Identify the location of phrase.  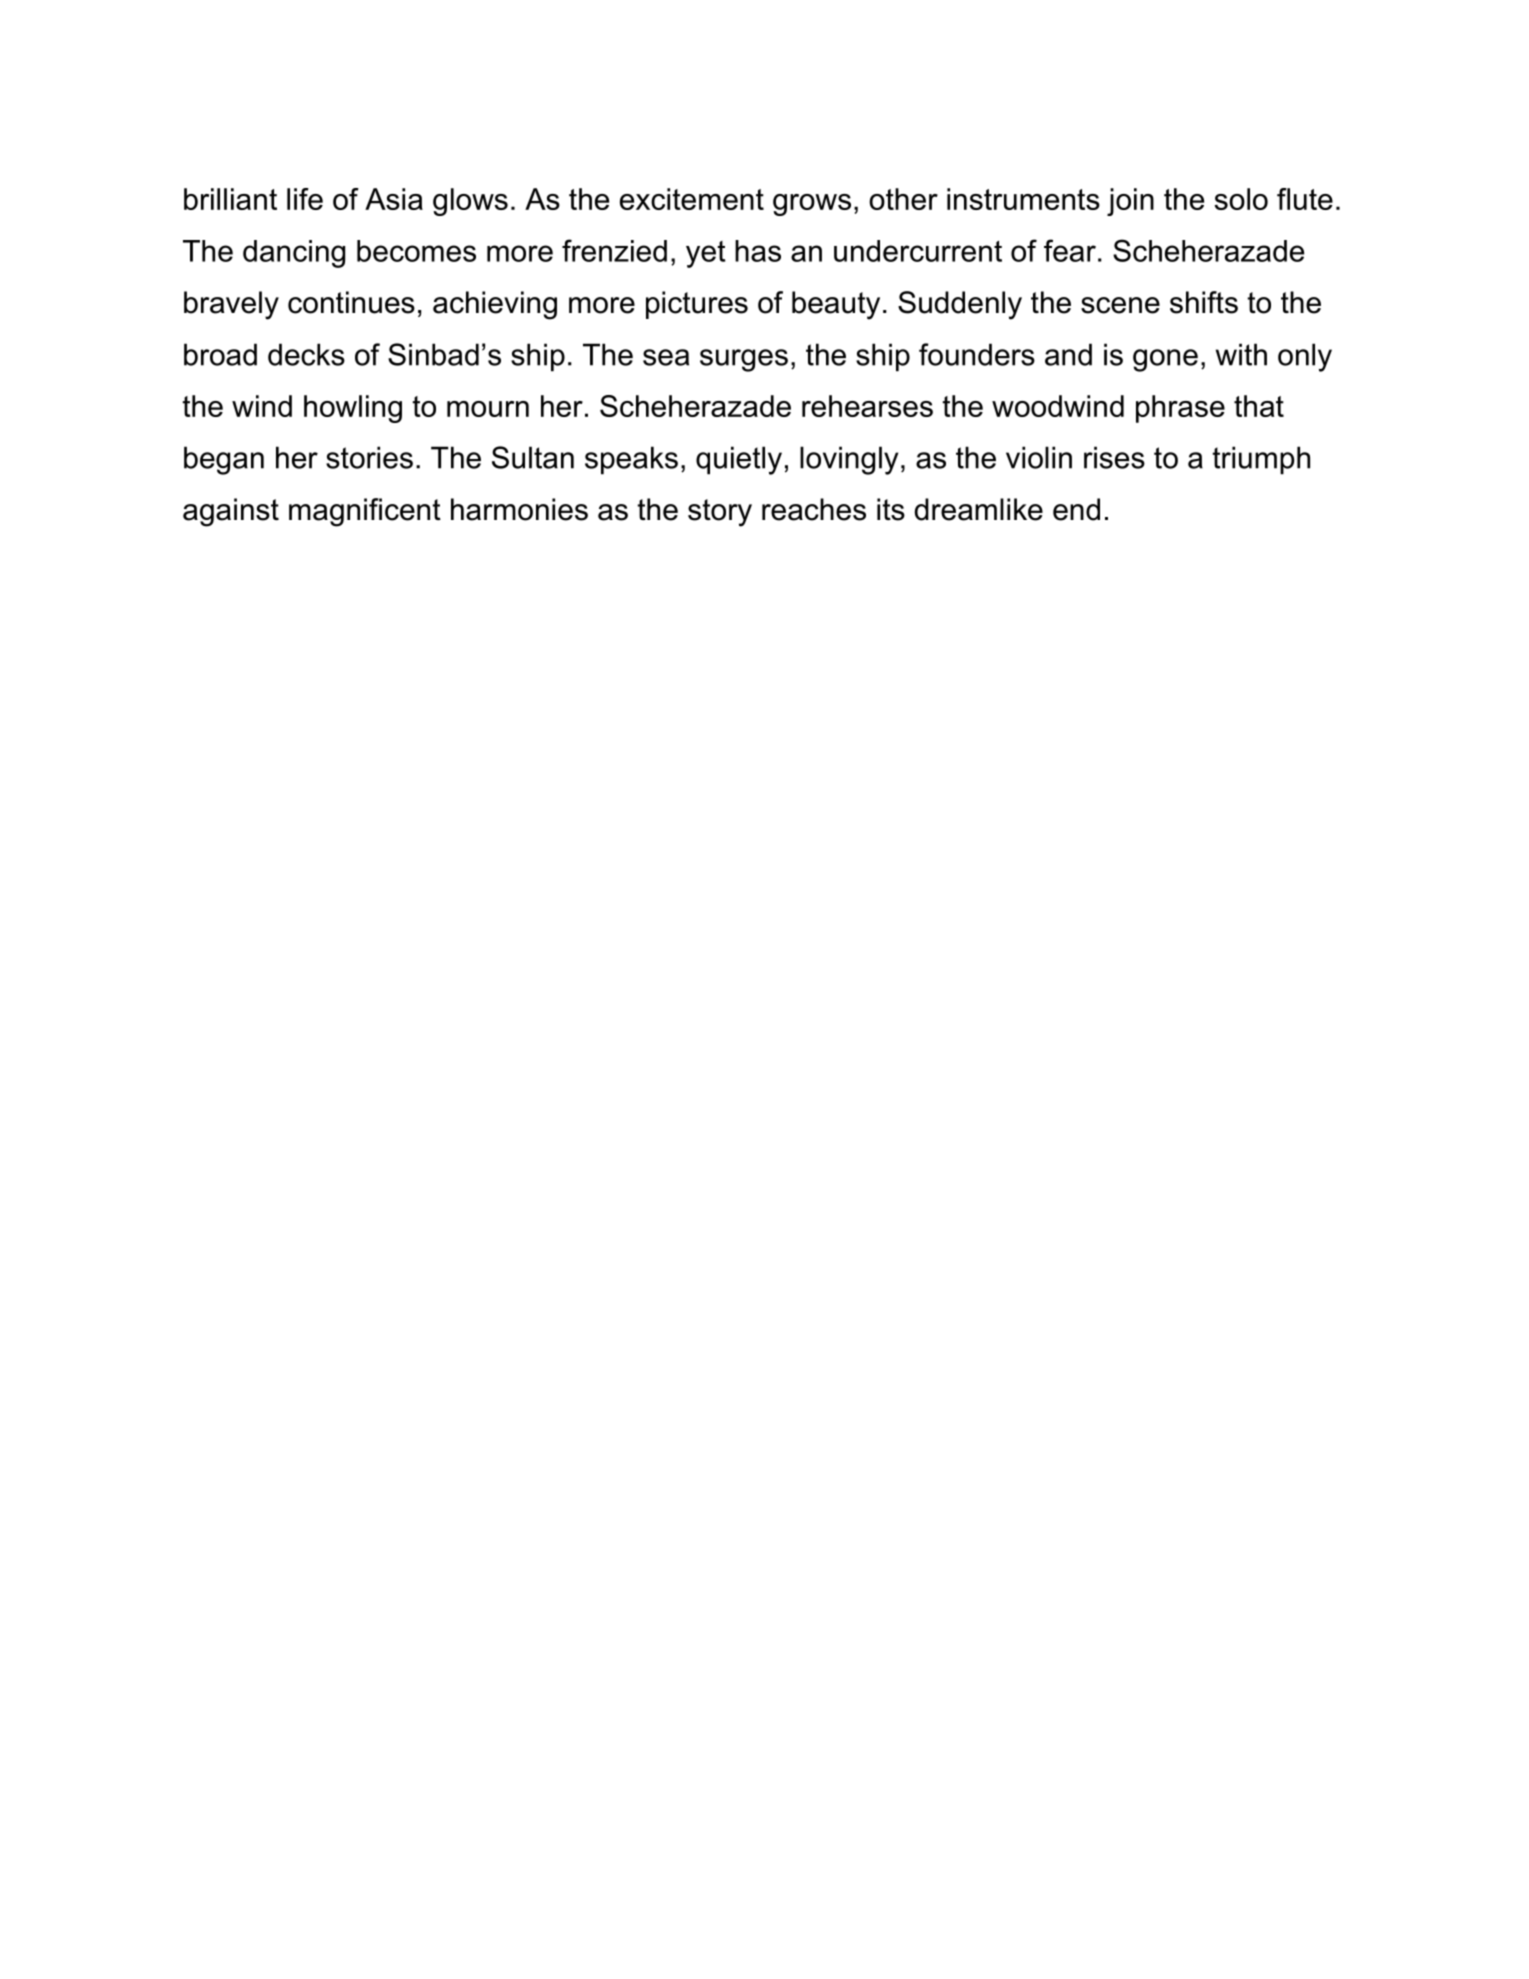
(1180, 409).
